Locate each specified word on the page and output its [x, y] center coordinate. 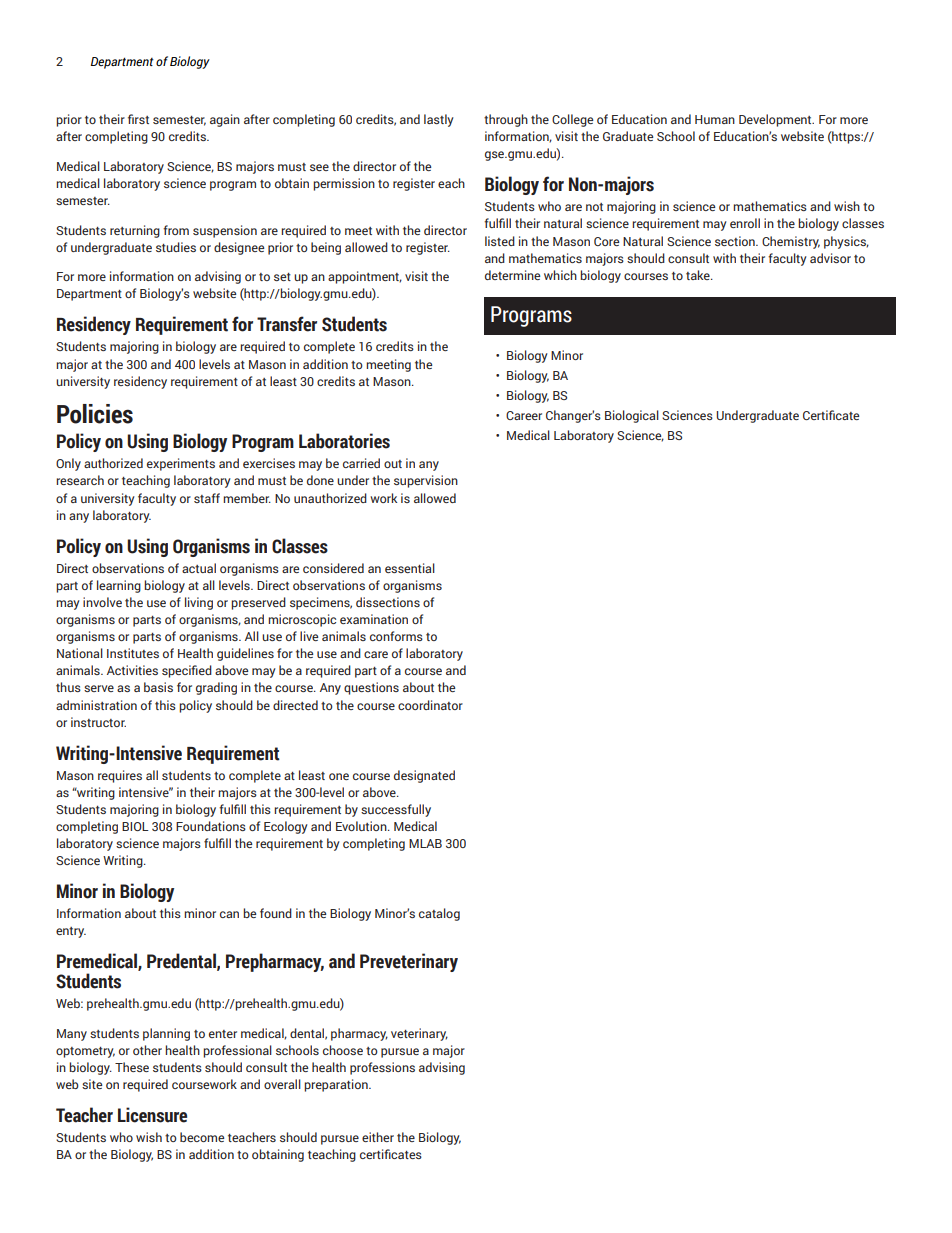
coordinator [430, 705]
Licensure [152, 1115]
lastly [439, 120]
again [225, 120]
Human [715, 119]
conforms [396, 636]
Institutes [133, 653]
